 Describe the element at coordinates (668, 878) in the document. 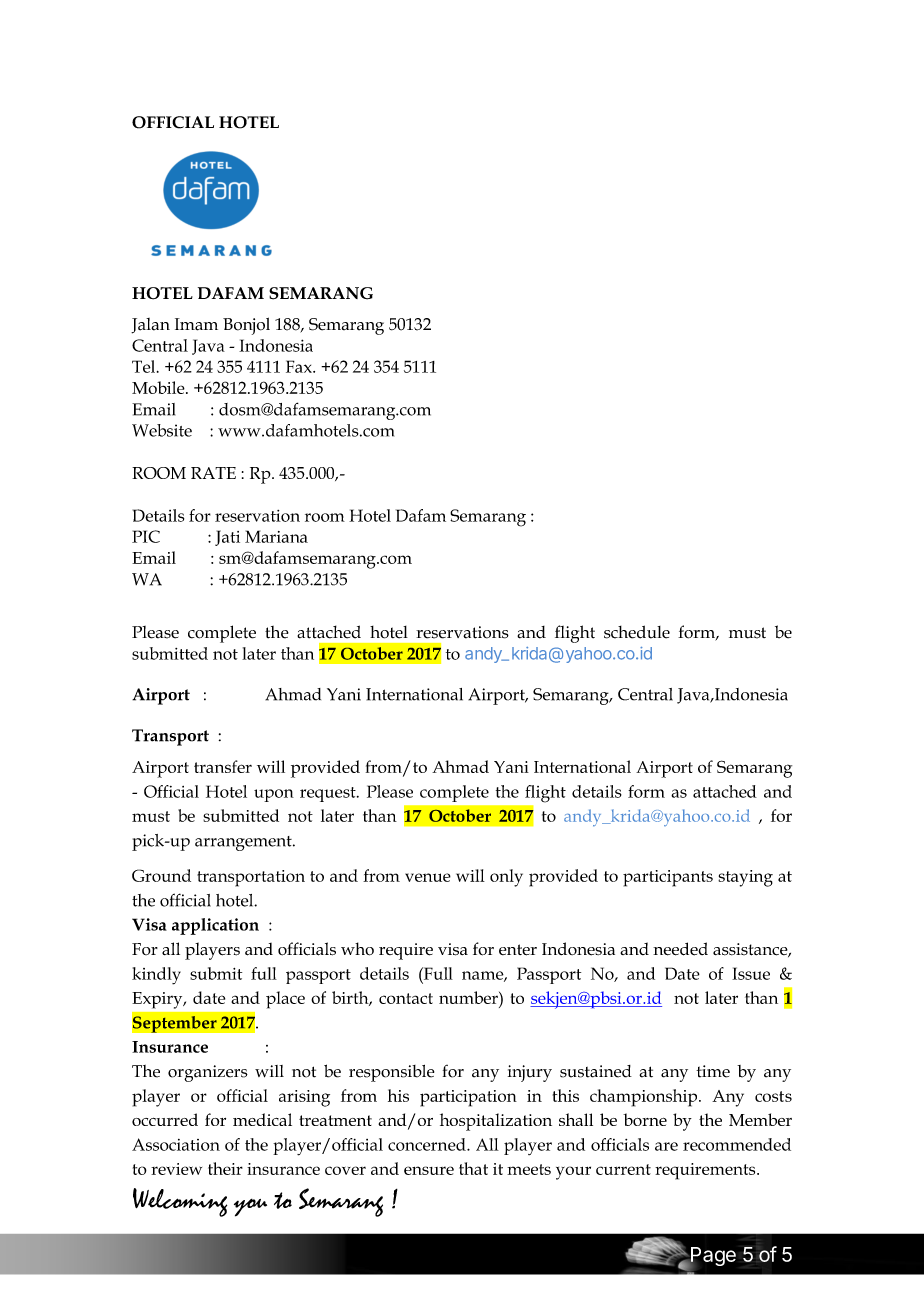

I see `participants` at that location.
